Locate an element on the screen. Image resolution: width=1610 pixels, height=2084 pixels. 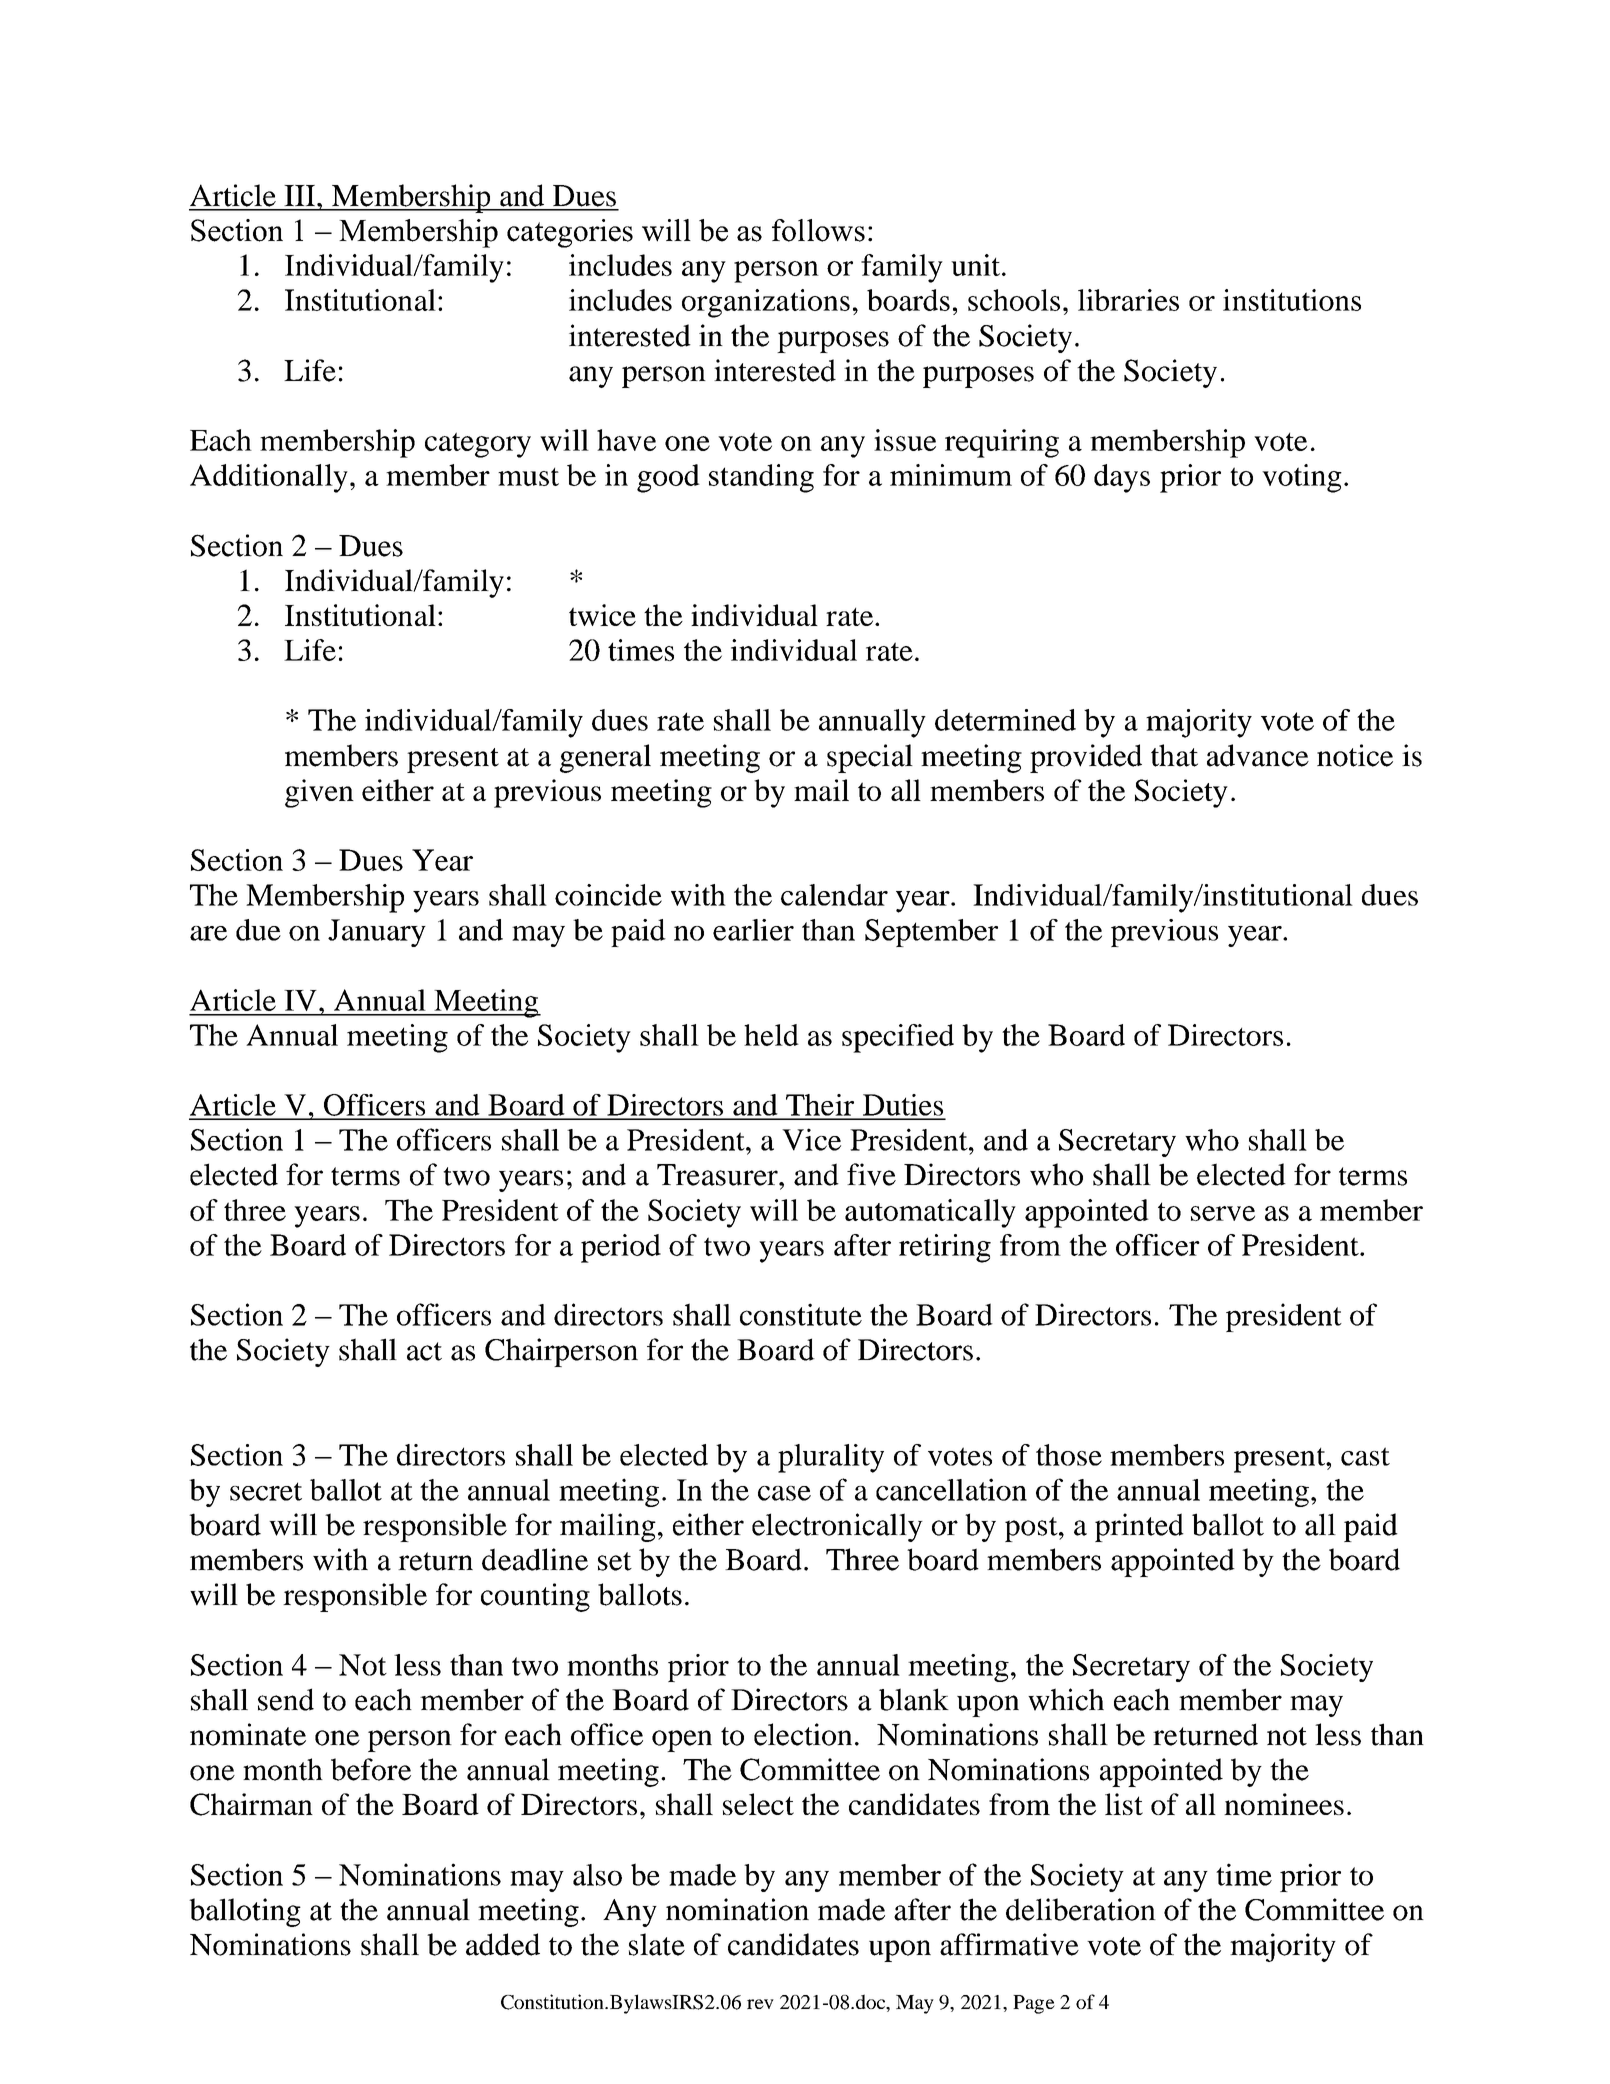
special is located at coordinates (870, 758).
